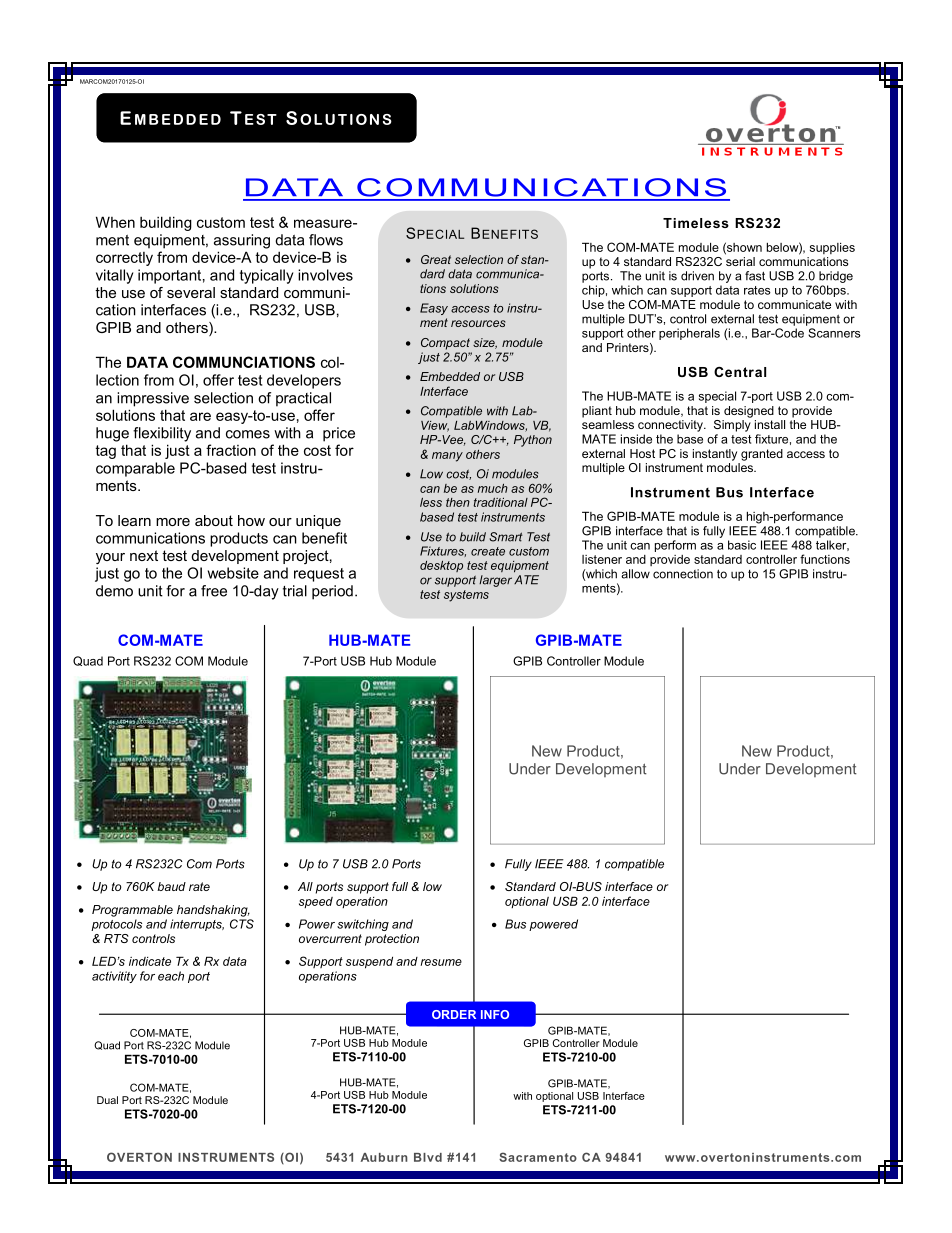 Image resolution: width=952 pixels, height=1233 pixels. What do you see at coordinates (231, 450) in the screenshot?
I see `fraction` at bounding box center [231, 450].
